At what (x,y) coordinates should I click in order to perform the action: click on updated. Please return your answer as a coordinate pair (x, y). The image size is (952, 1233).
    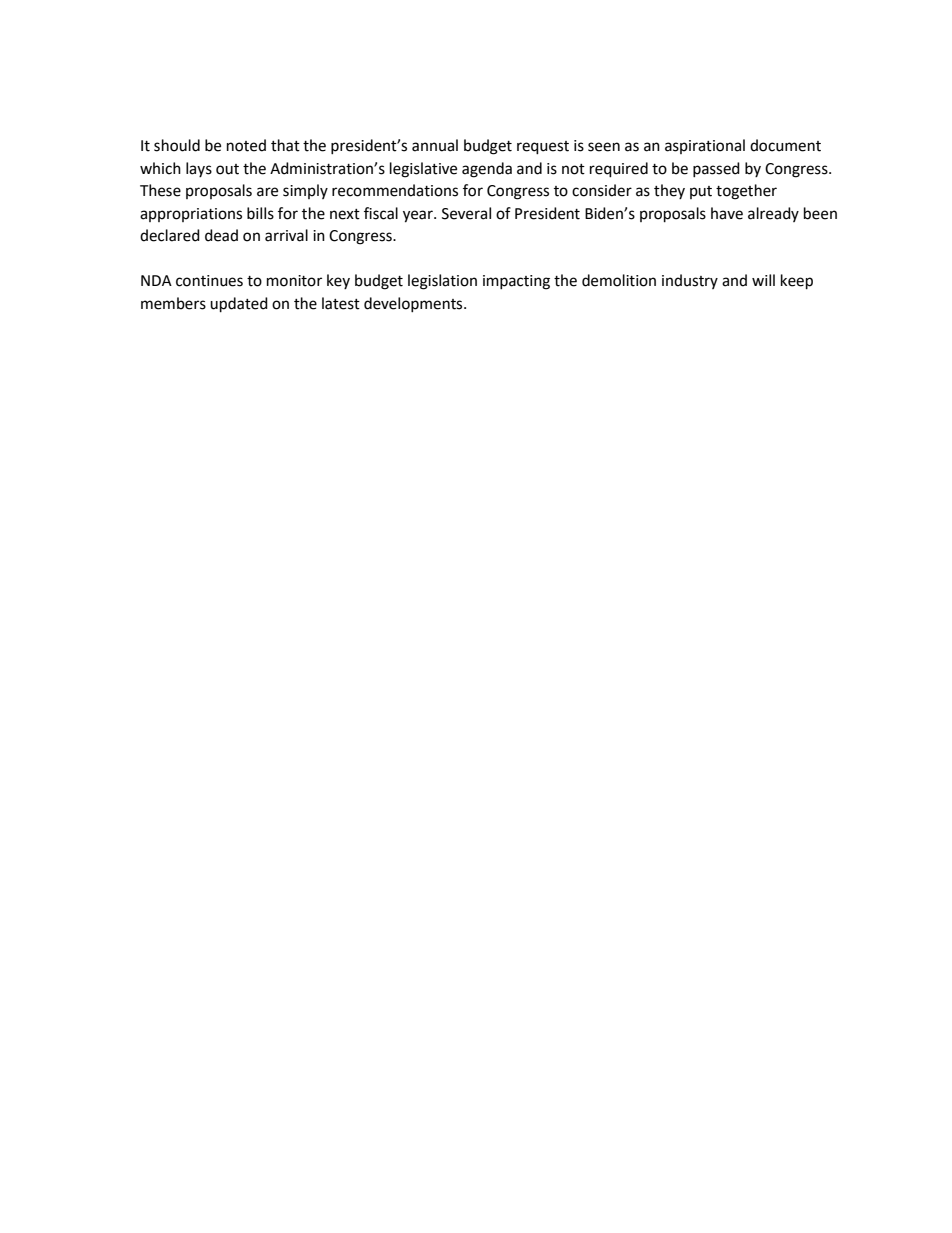
    Looking at the image, I should click on (239, 305).
